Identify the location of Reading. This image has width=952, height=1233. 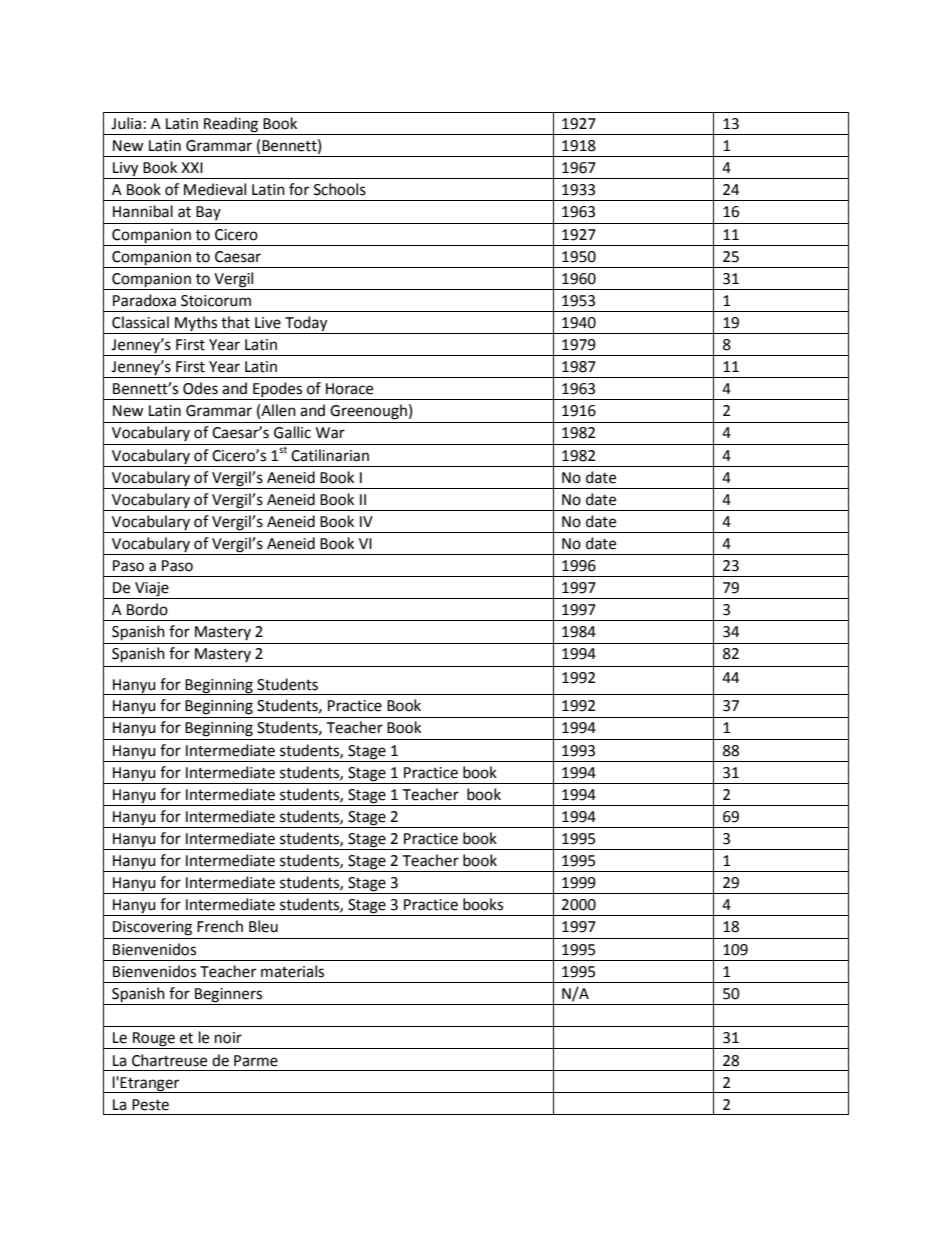
(231, 125).
